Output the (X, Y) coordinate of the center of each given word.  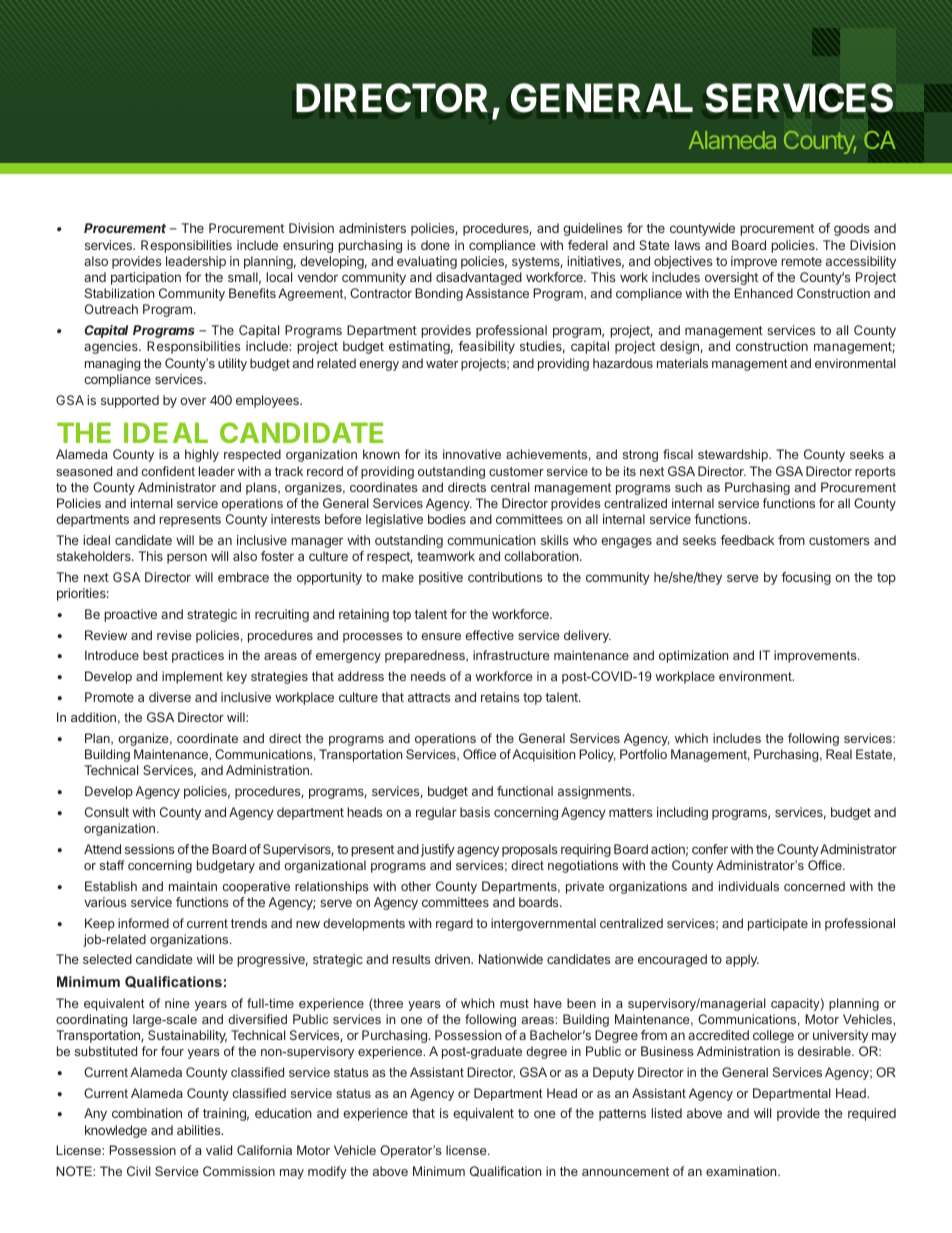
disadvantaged (479, 278)
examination (742, 1171)
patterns (622, 1115)
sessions (149, 849)
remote (801, 261)
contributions (505, 577)
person (187, 558)
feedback (747, 540)
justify (438, 850)
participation (146, 278)
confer (710, 849)
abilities (200, 1130)
